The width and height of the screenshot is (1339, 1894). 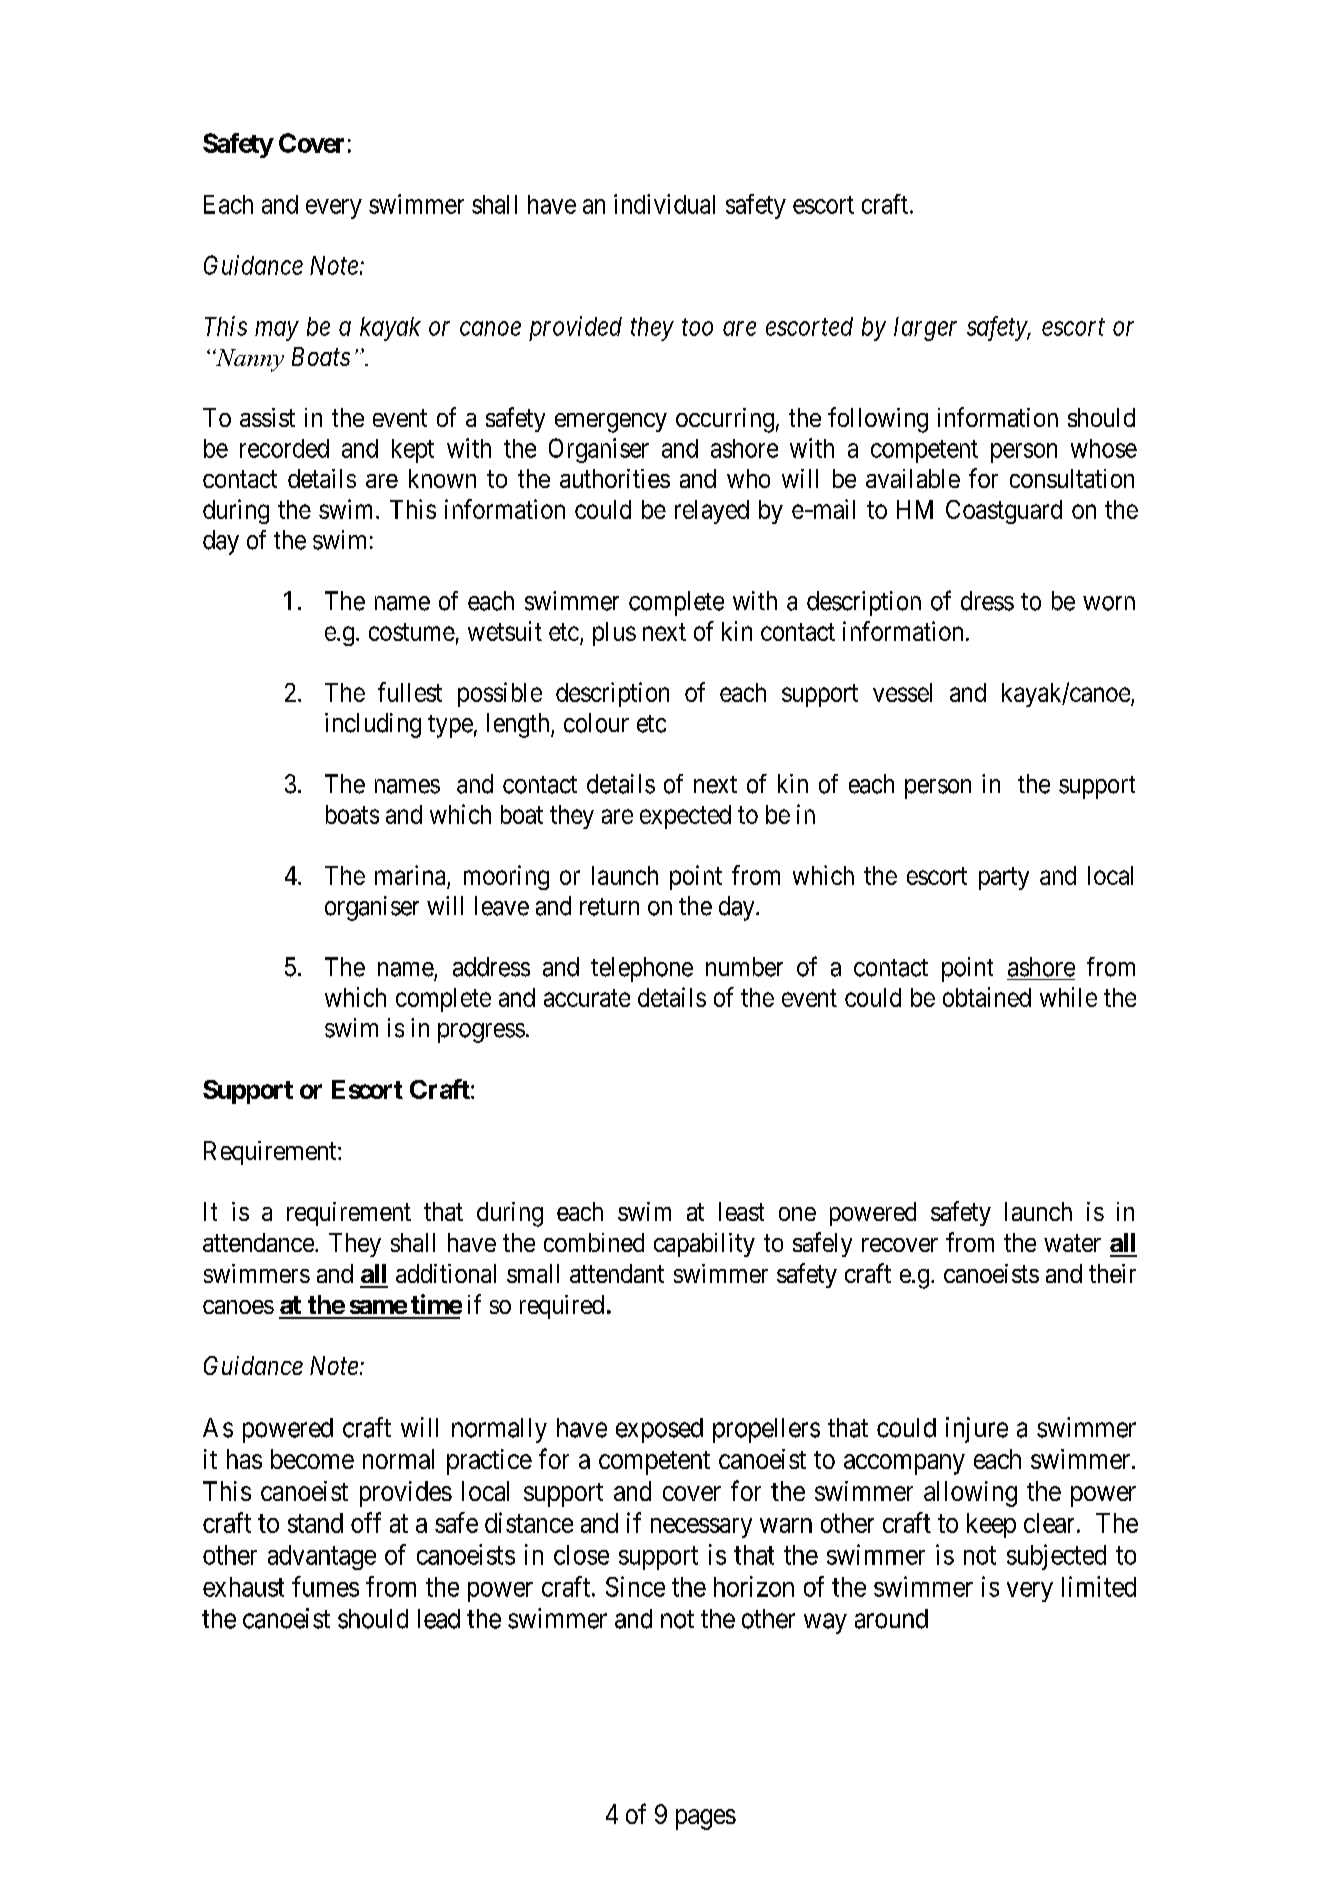 I want to click on vessel, so click(x=902, y=692).
